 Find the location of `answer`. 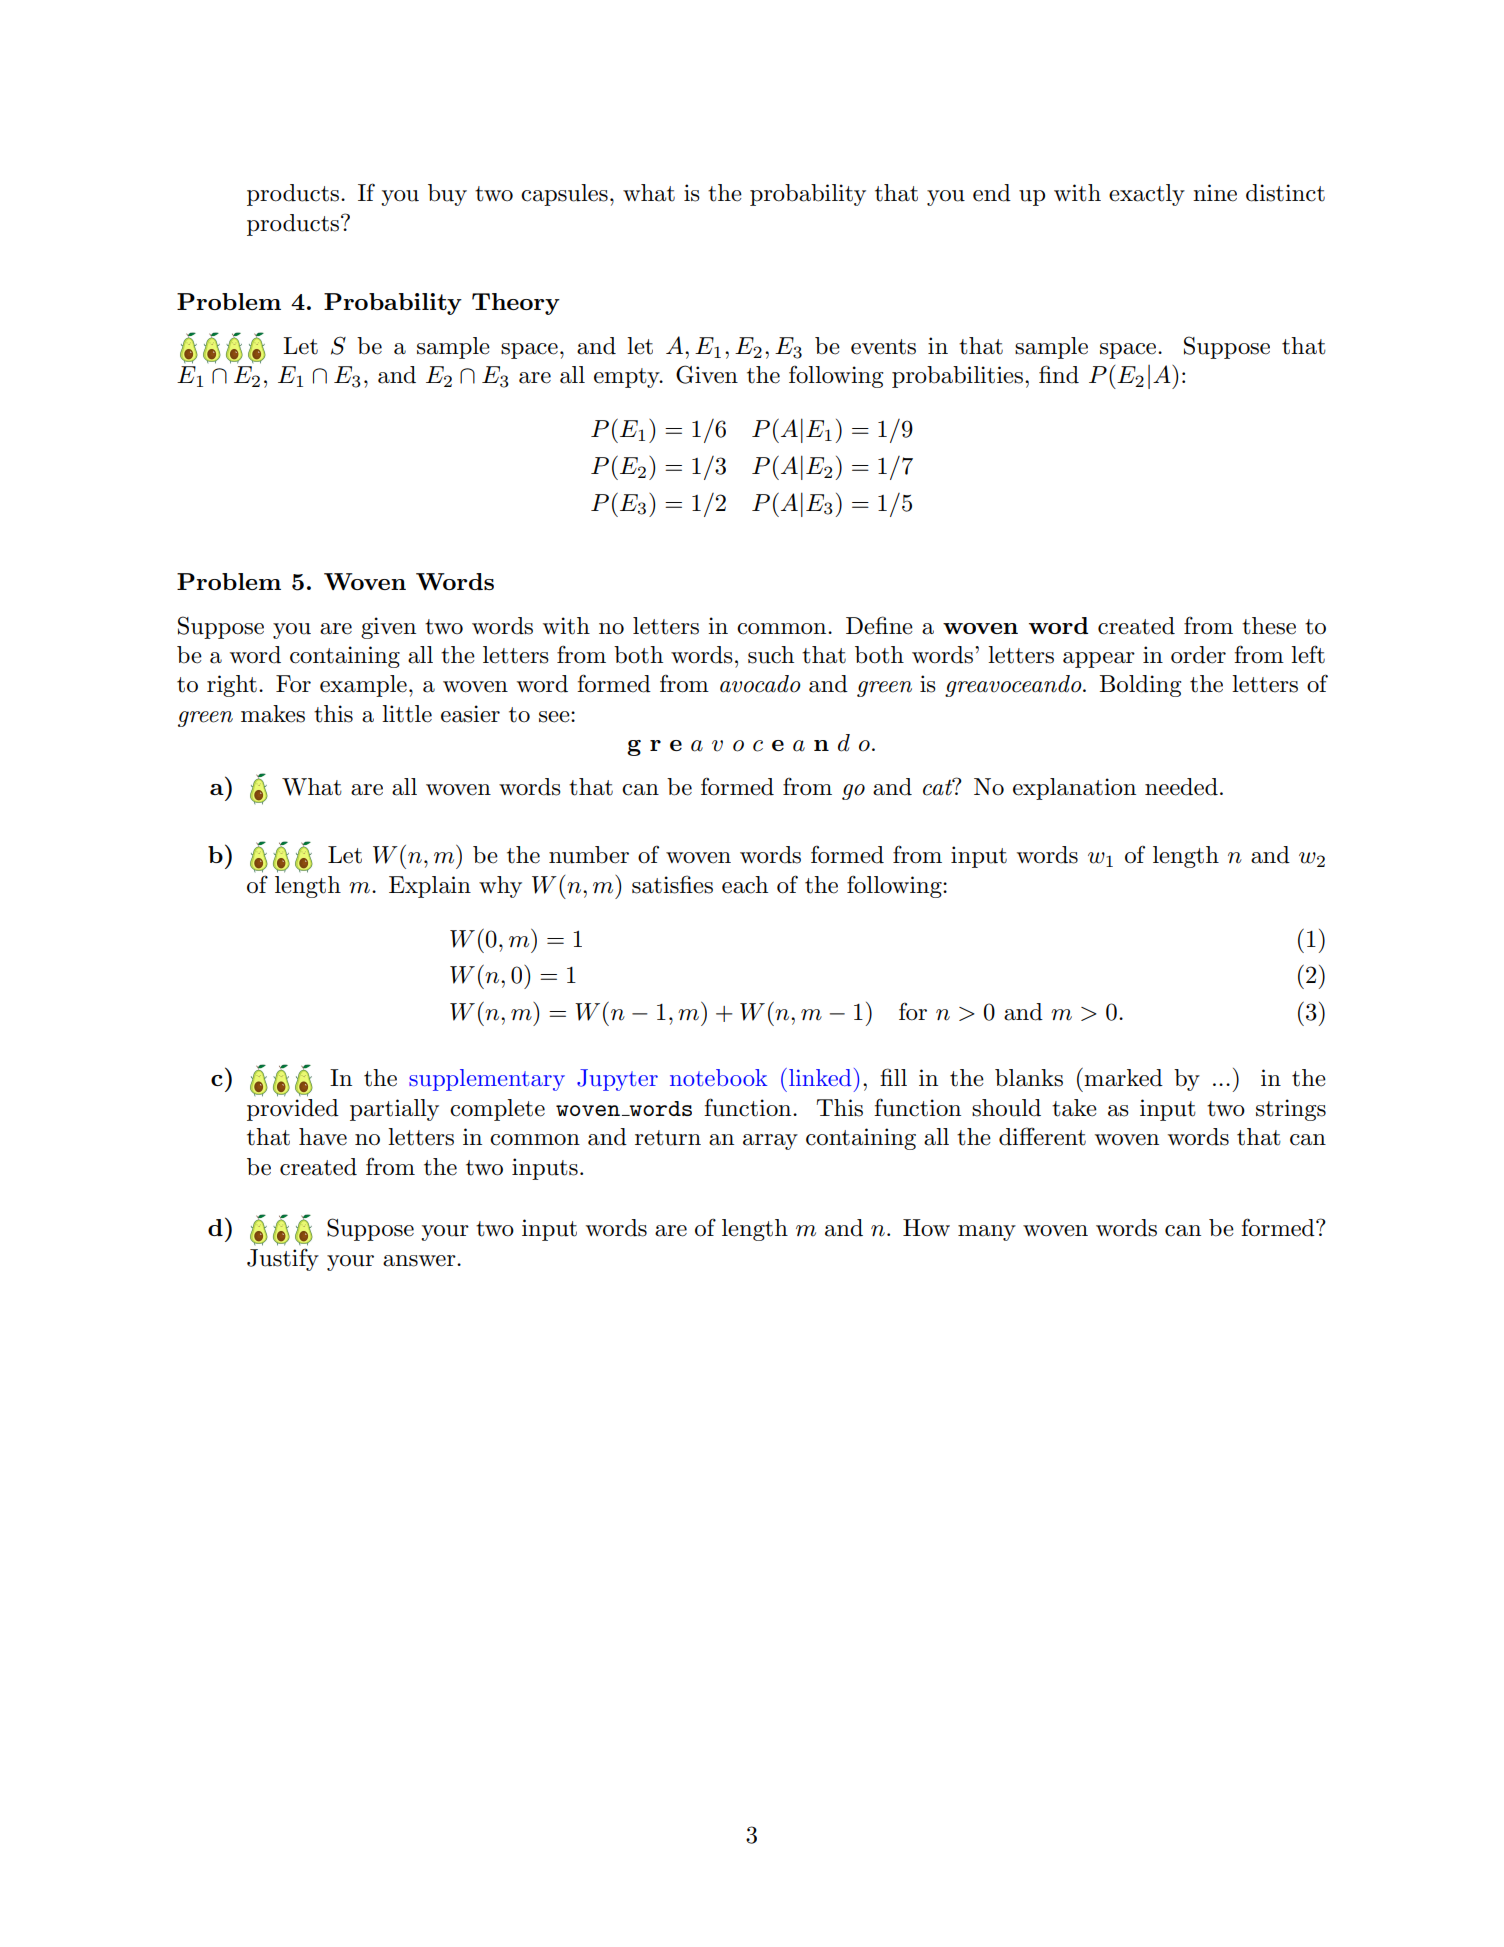

answer is located at coordinates (420, 1261).
